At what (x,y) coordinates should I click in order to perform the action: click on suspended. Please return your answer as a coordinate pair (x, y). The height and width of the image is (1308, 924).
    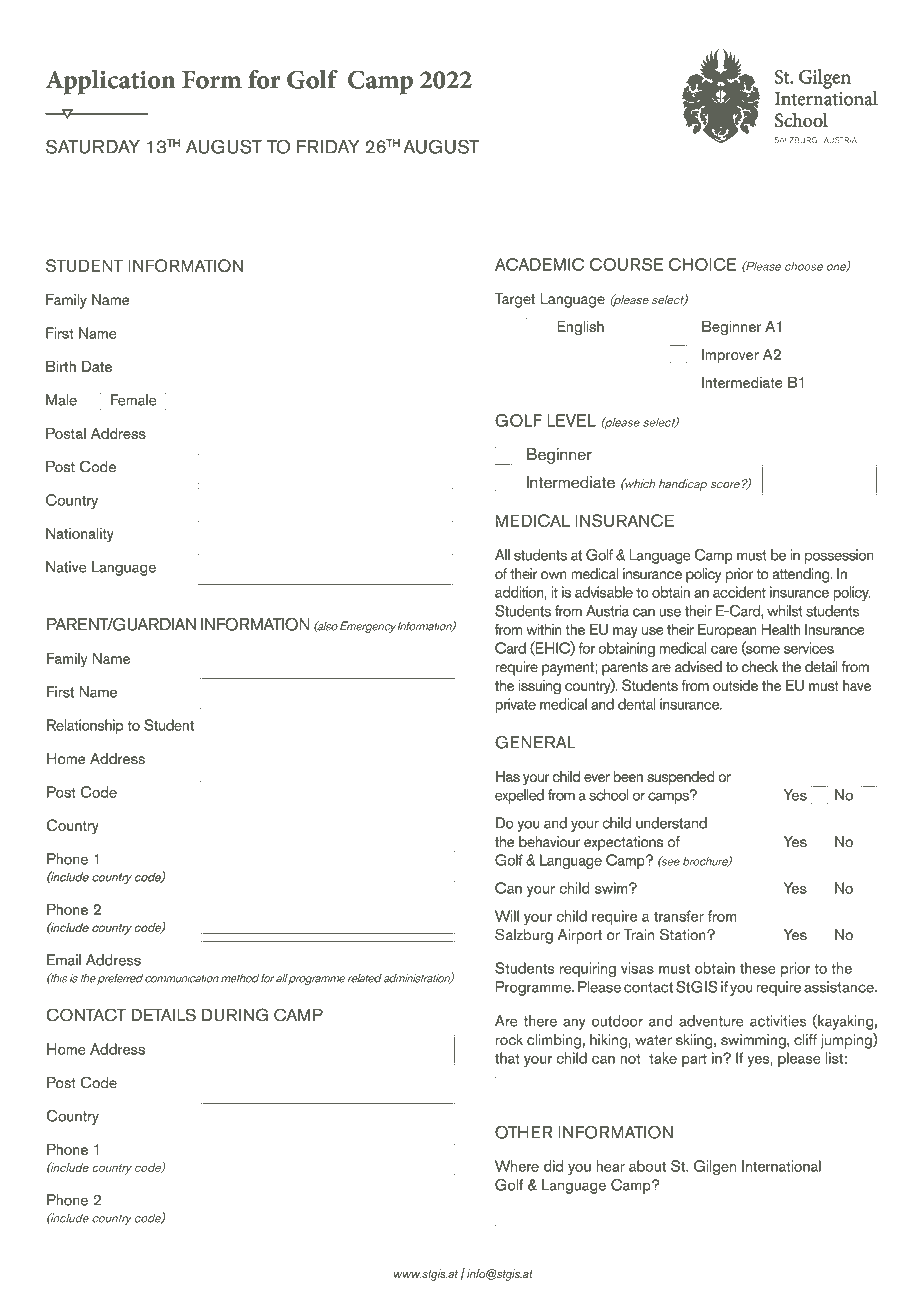
    Looking at the image, I should click on (681, 778).
